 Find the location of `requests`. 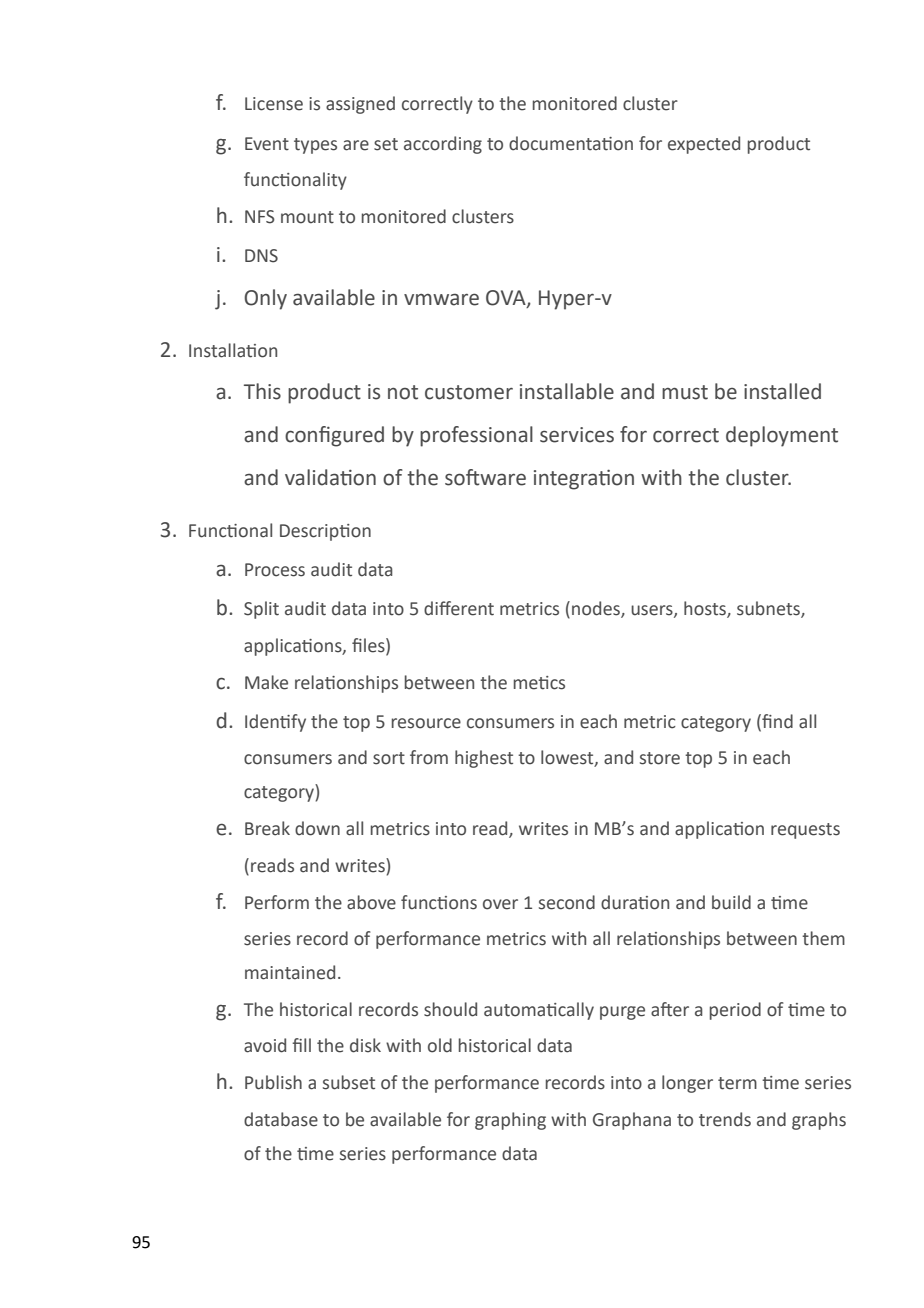

requests is located at coordinates (805, 831).
